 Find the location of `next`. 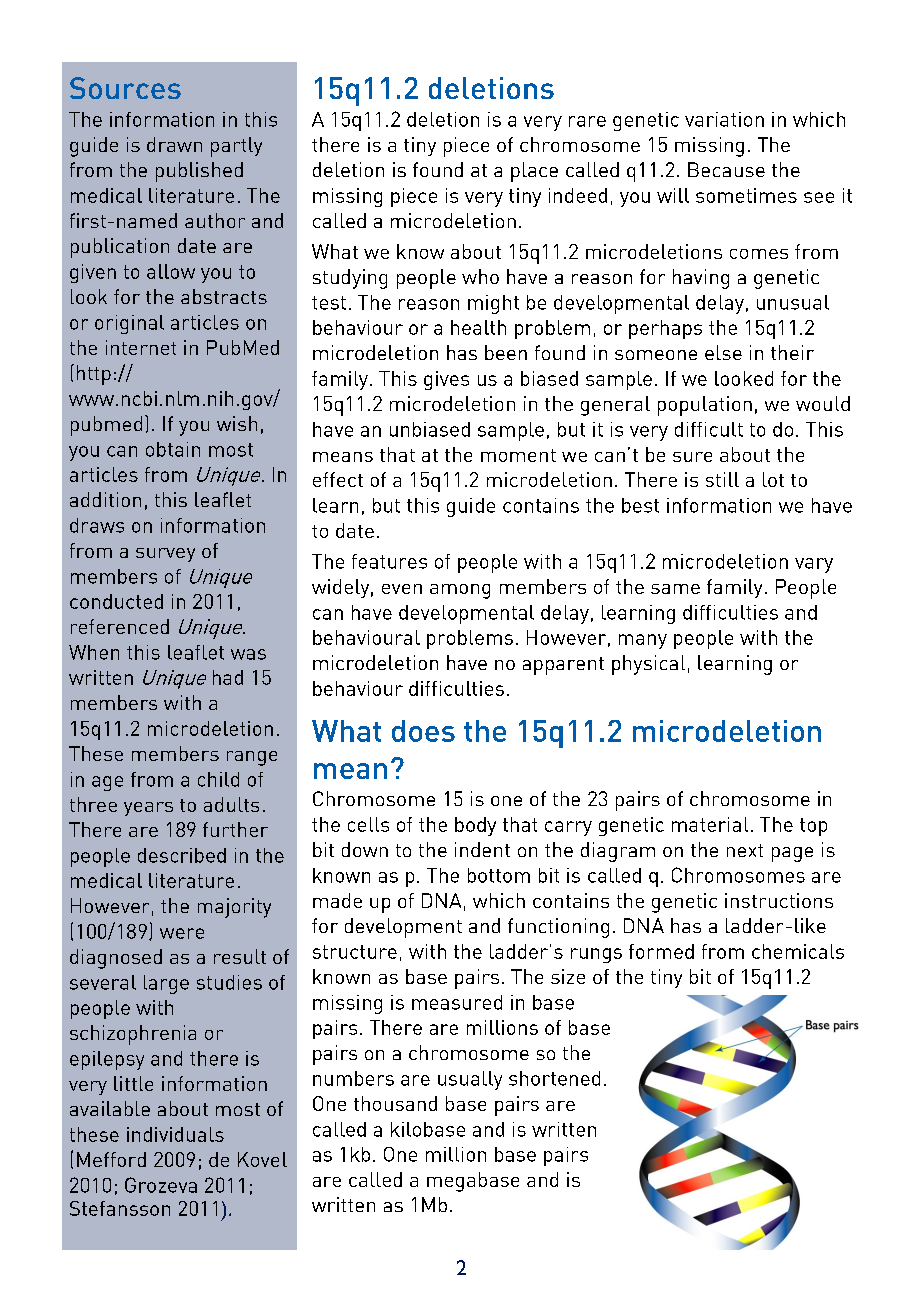

next is located at coordinates (745, 850).
